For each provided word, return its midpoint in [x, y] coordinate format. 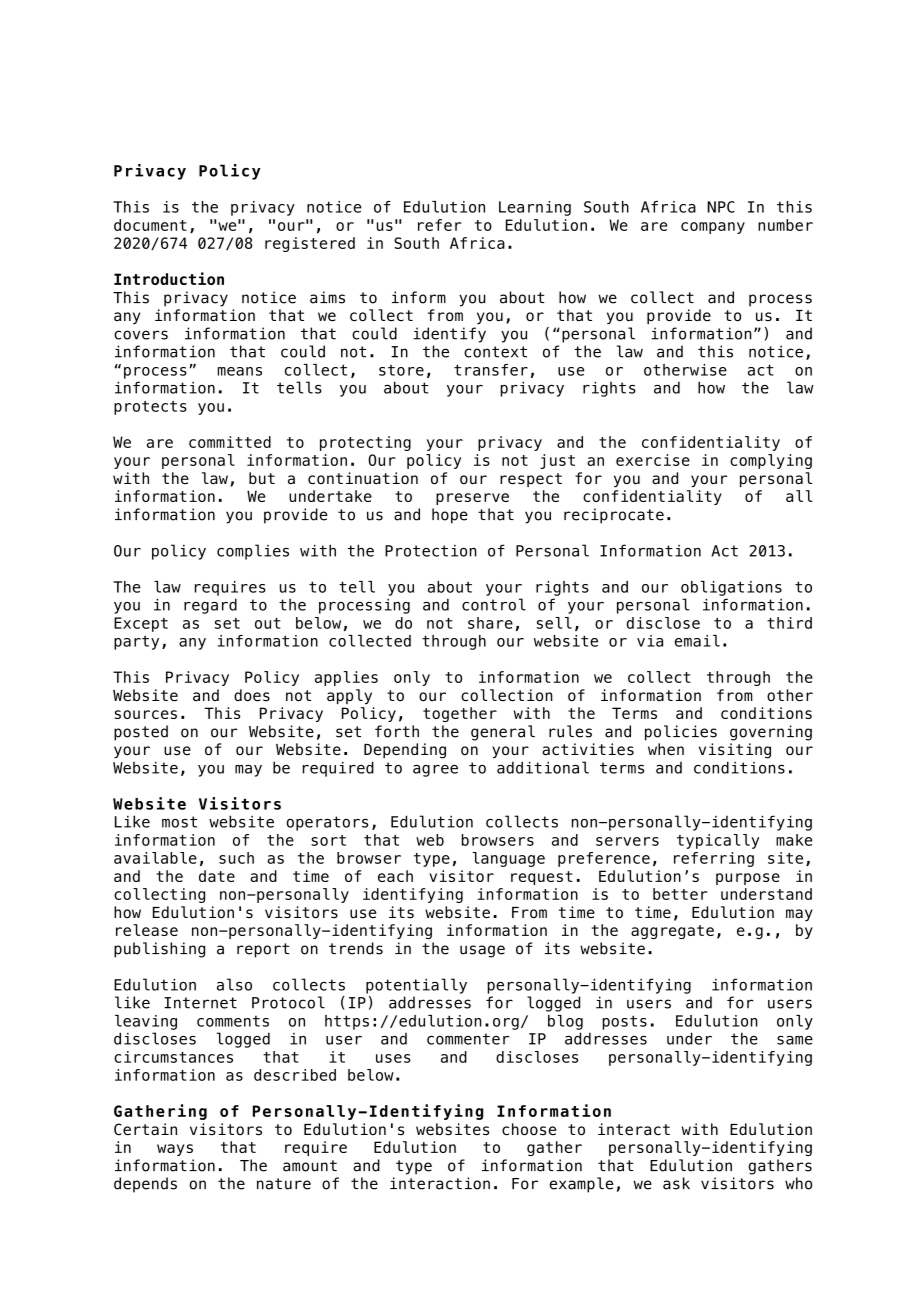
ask [676, 1183]
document [150, 225]
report [263, 950]
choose [529, 1129]
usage [482, 951]
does [252, 695]
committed [230, 442]
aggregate [672, 932]
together [460, 714]
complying [771, 461]
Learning [535, 208]
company [713, 228]
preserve [472, 499]
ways [175, 1150]
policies [681, 733]
